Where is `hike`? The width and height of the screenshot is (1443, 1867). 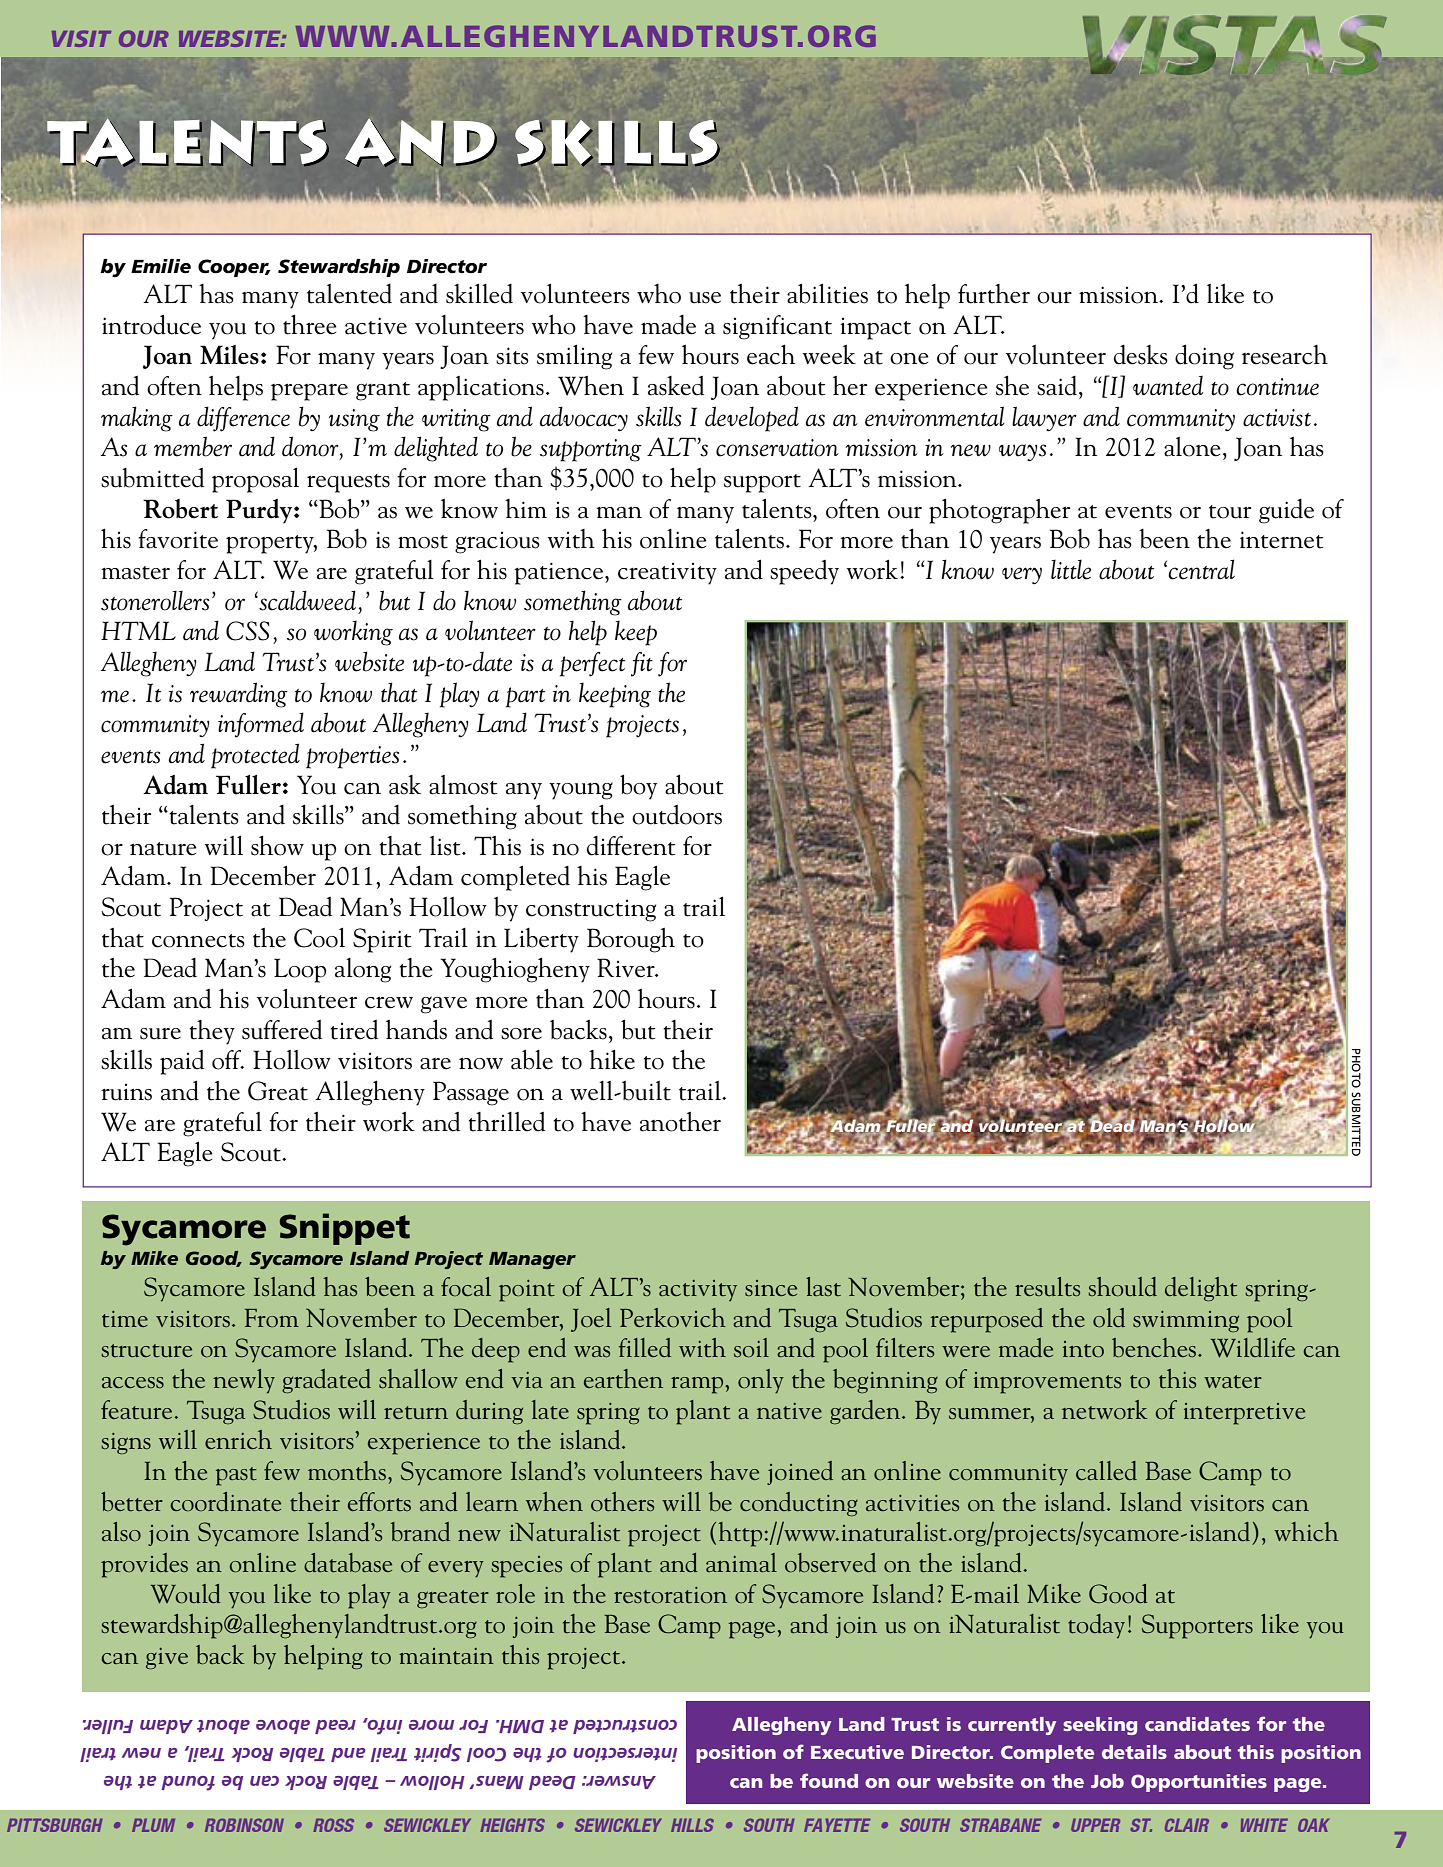 hike is located at coordinates (612, 1060).
